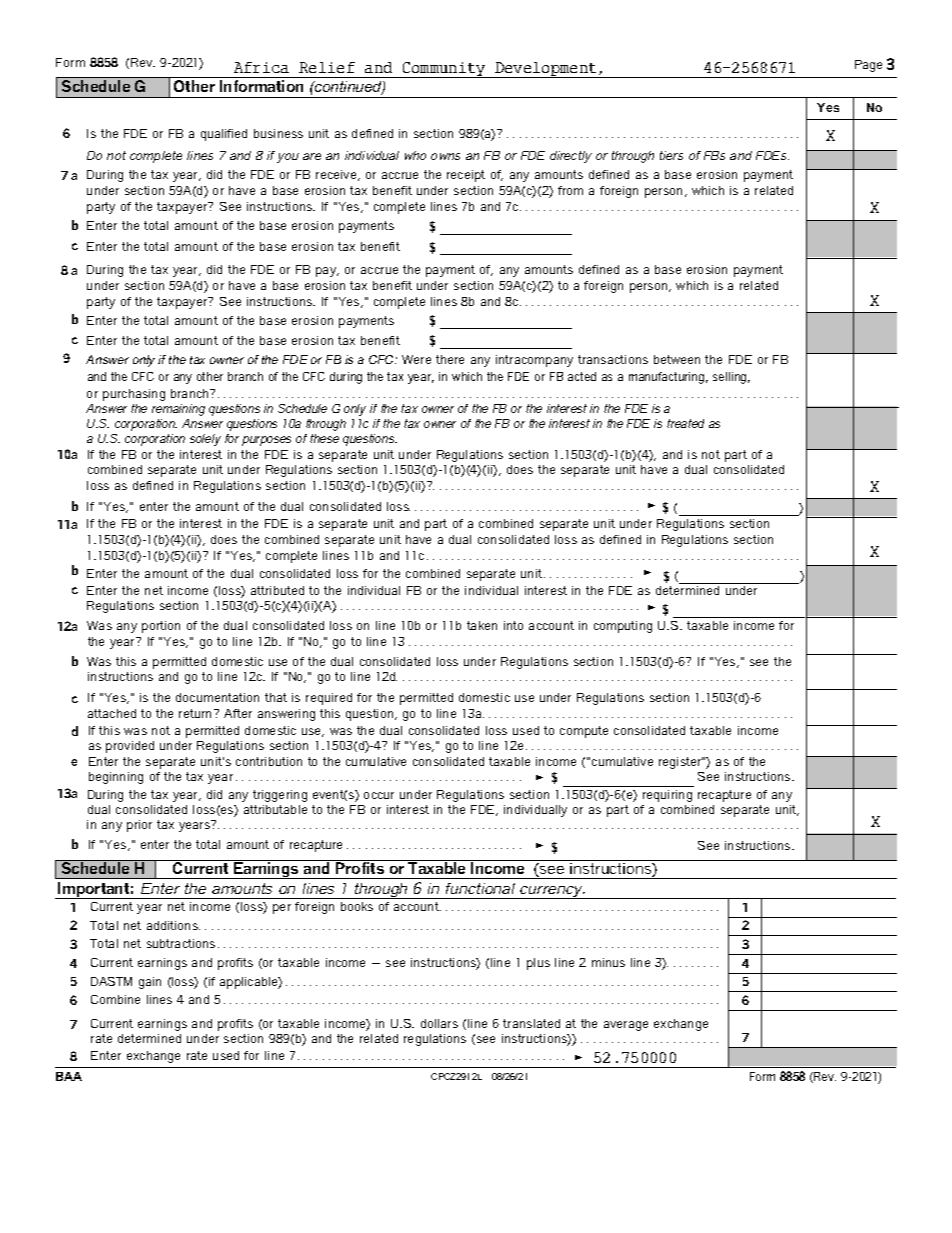 The height and width of the screenshot is (1233, 952). I want to click on Page, so click(868, 66).
